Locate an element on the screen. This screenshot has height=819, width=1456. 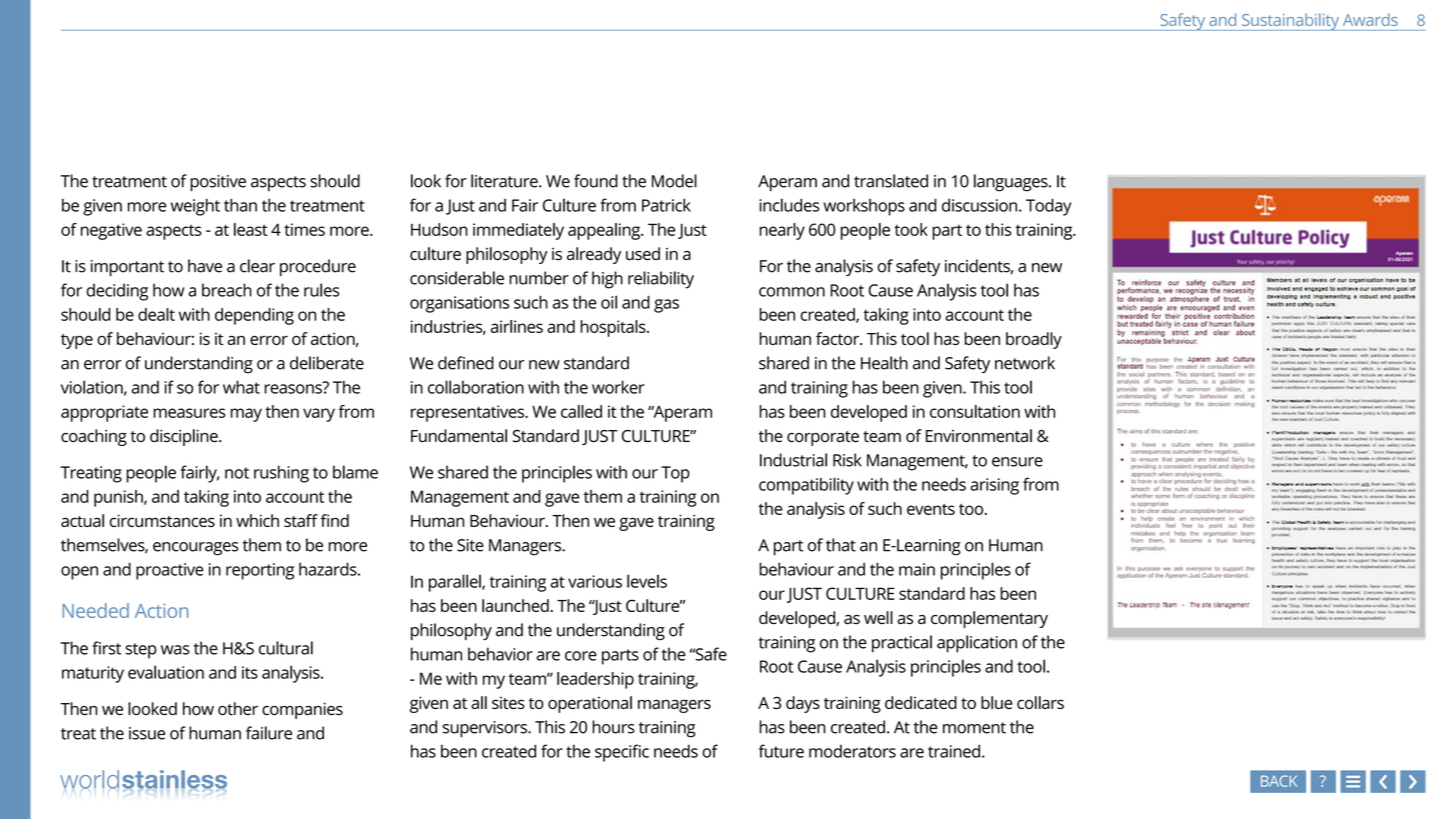
BACK is located at coordinates (1279, 781).
